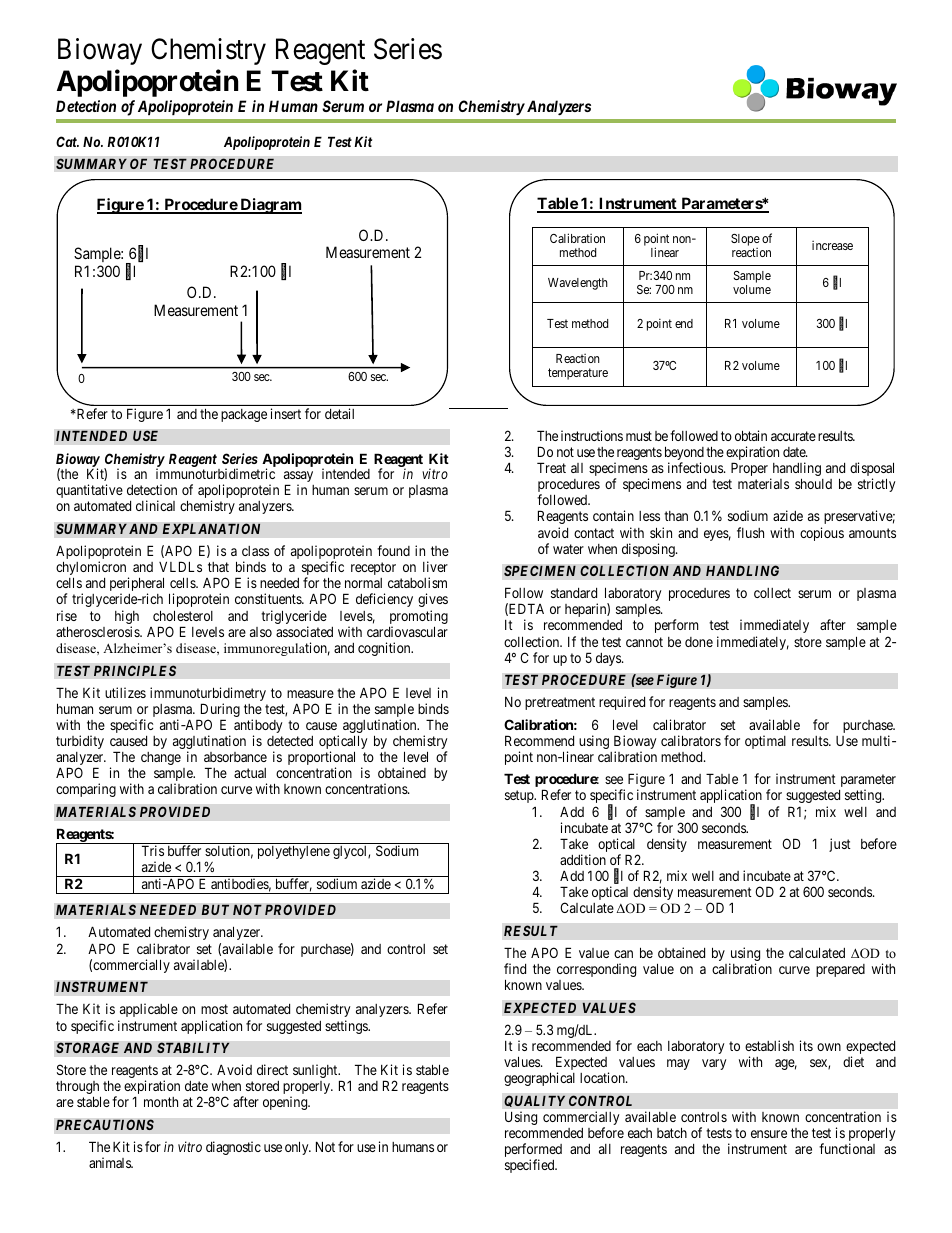 The height and width of the document is (1233, 952). I want to click on ensure, so click(769, 1134).
